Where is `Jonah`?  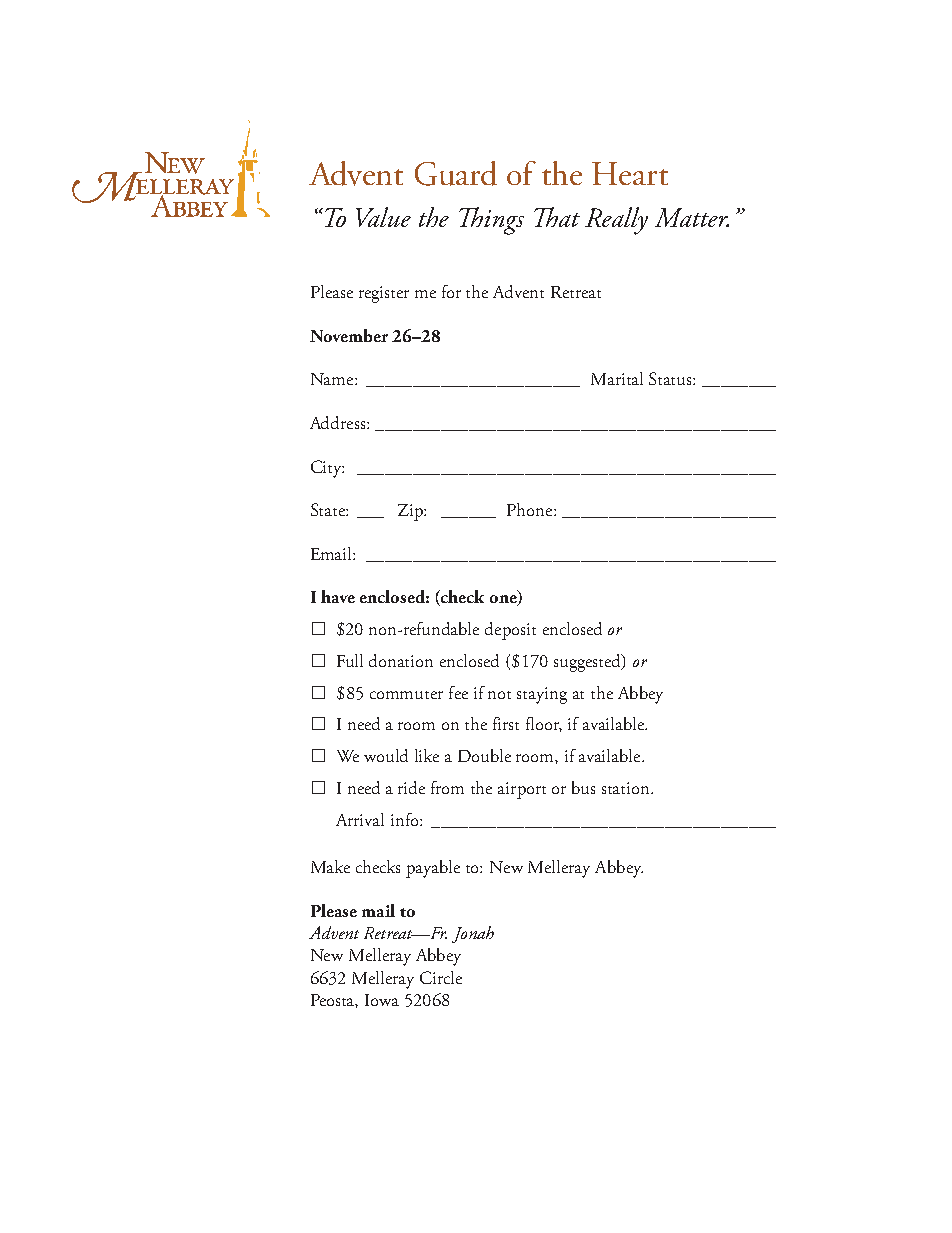 Jonah is located at coordinates (473, 934).
